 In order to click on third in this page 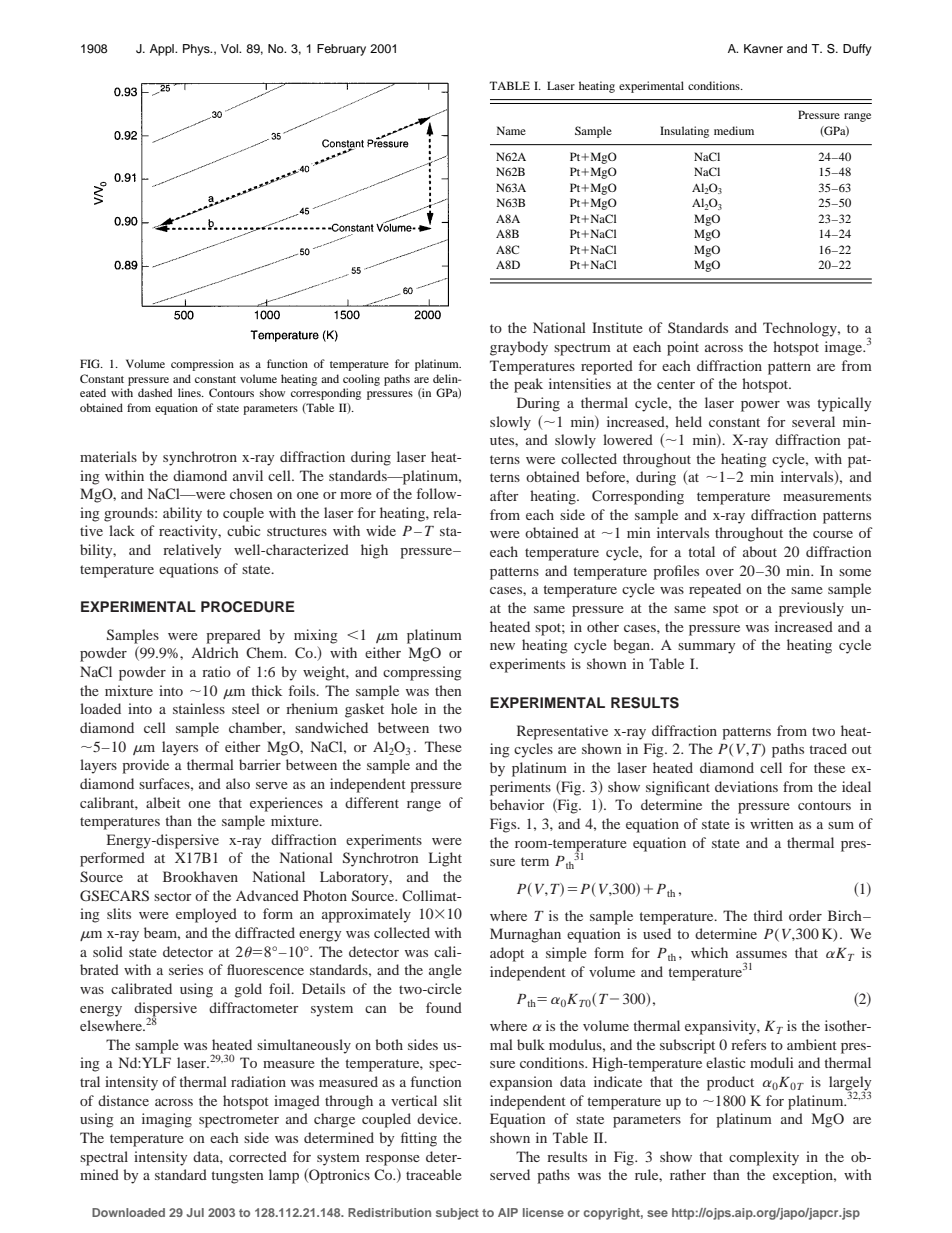, I will do `click(768, 915)`.
